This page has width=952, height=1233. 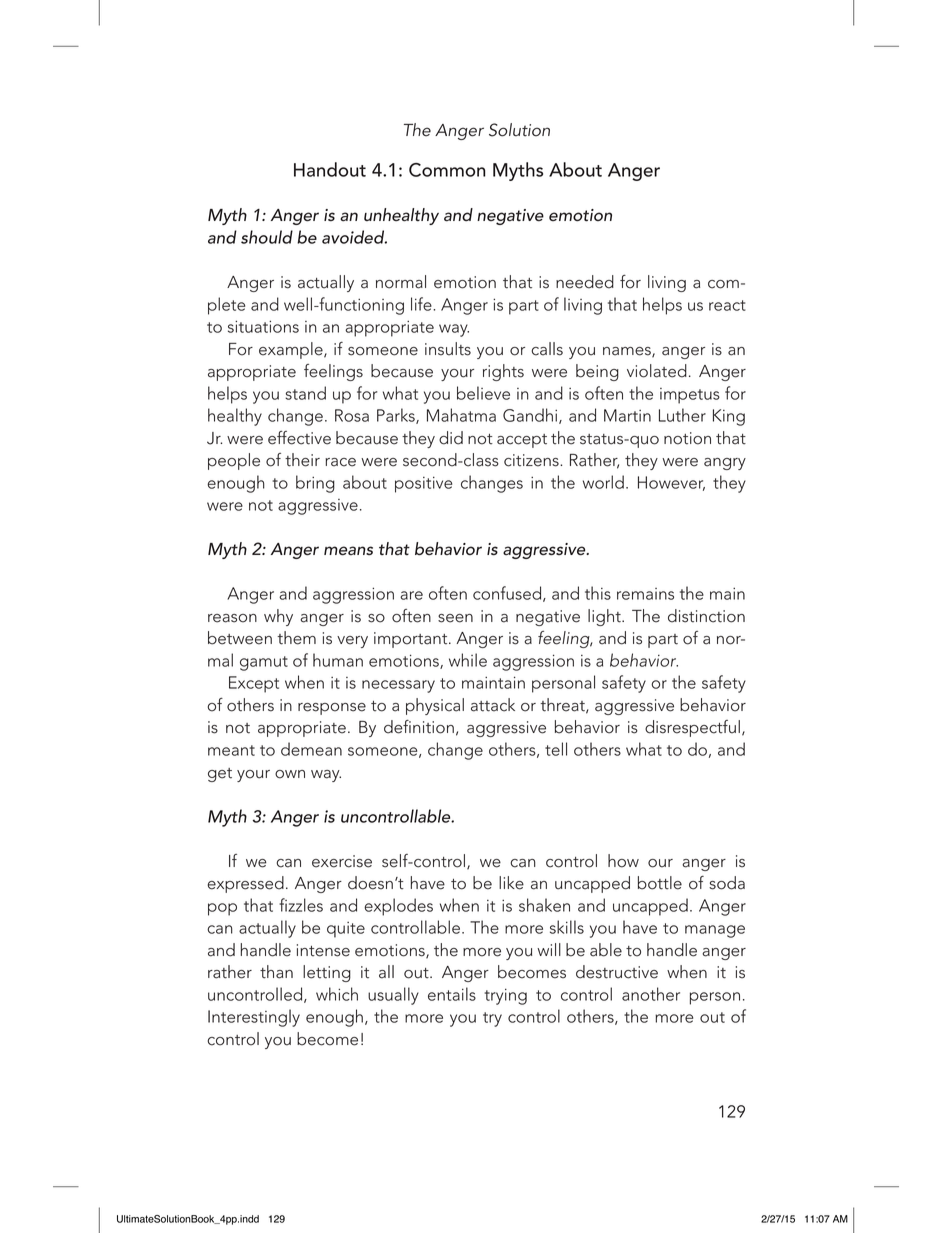 What do you see at coordinates (660, 883) in the page?
I see `bottle` at bounding box center [660, 883].
